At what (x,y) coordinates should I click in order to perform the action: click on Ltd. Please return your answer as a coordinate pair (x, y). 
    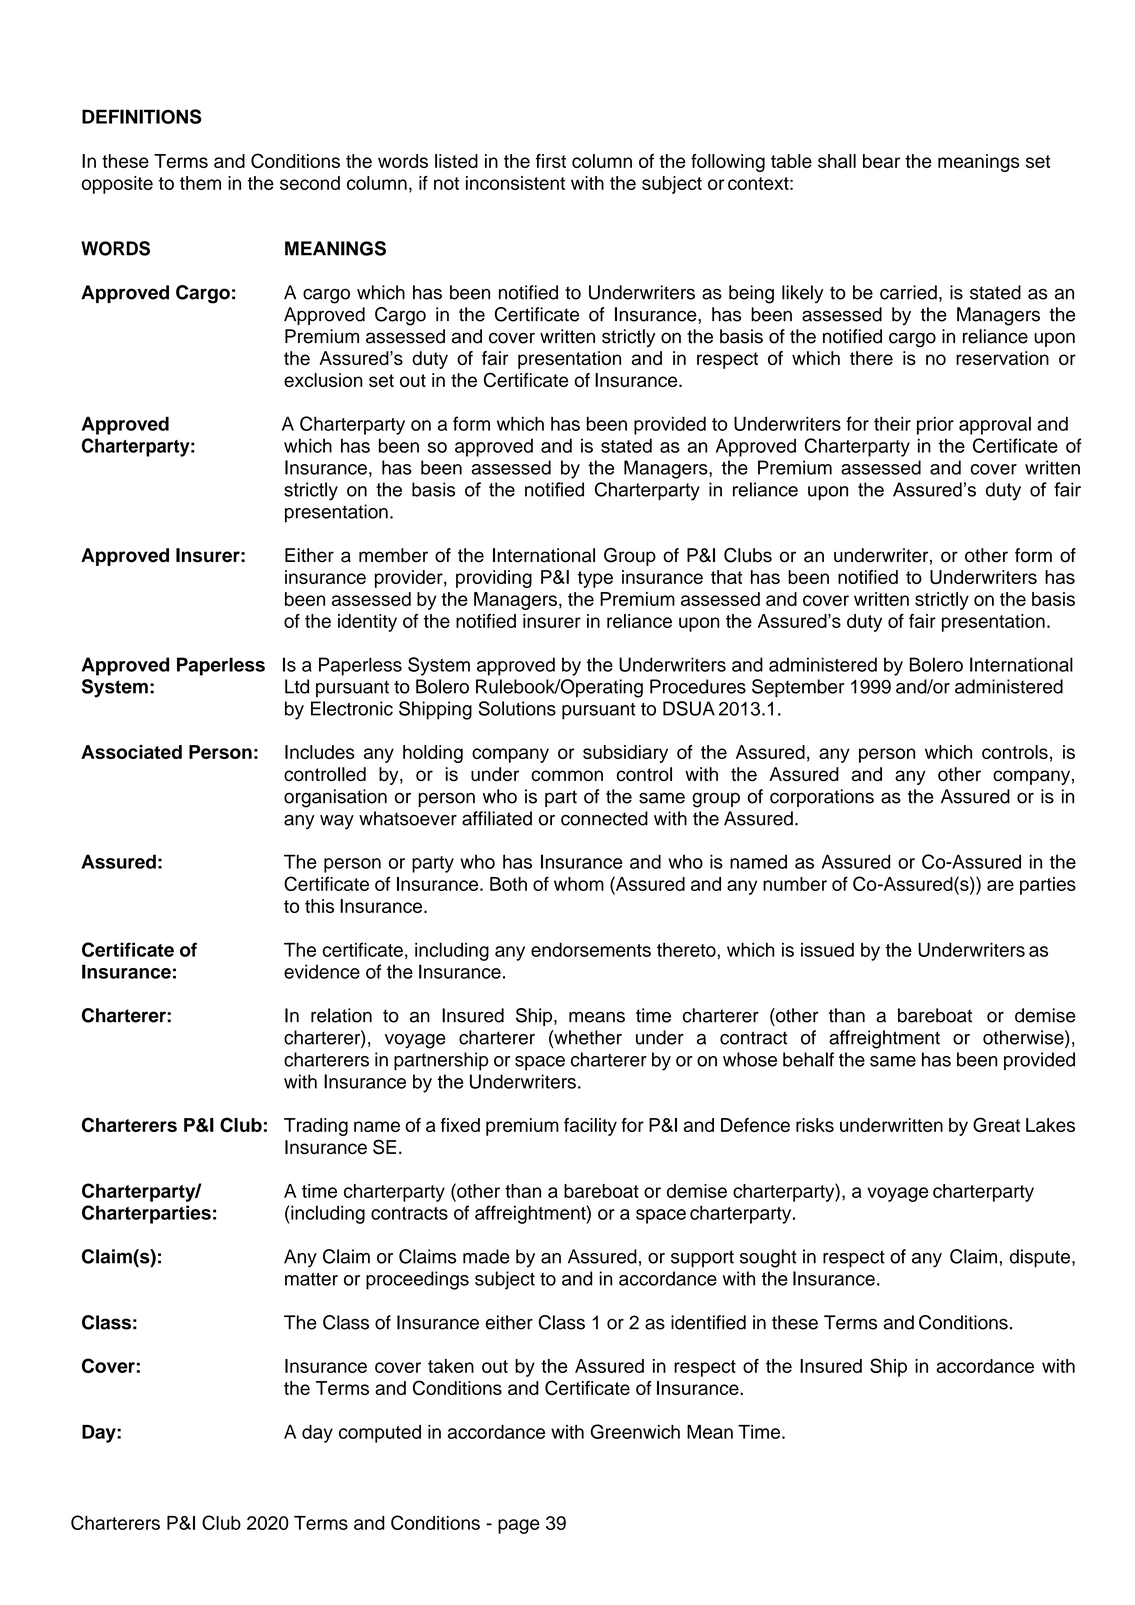
    Looking at the image, I should click on (297, 686).
